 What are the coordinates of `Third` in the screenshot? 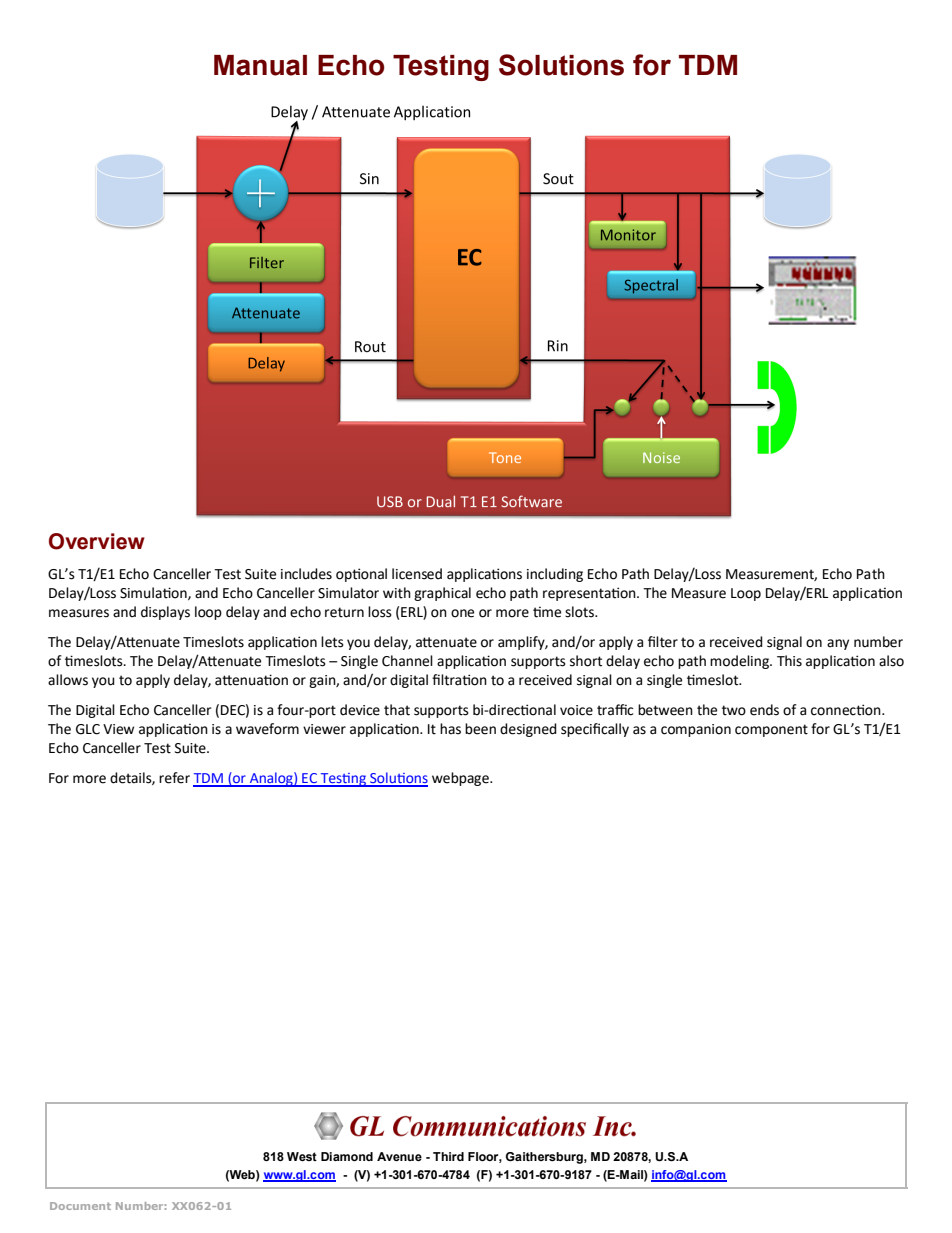 It's located at (448, 1156).
